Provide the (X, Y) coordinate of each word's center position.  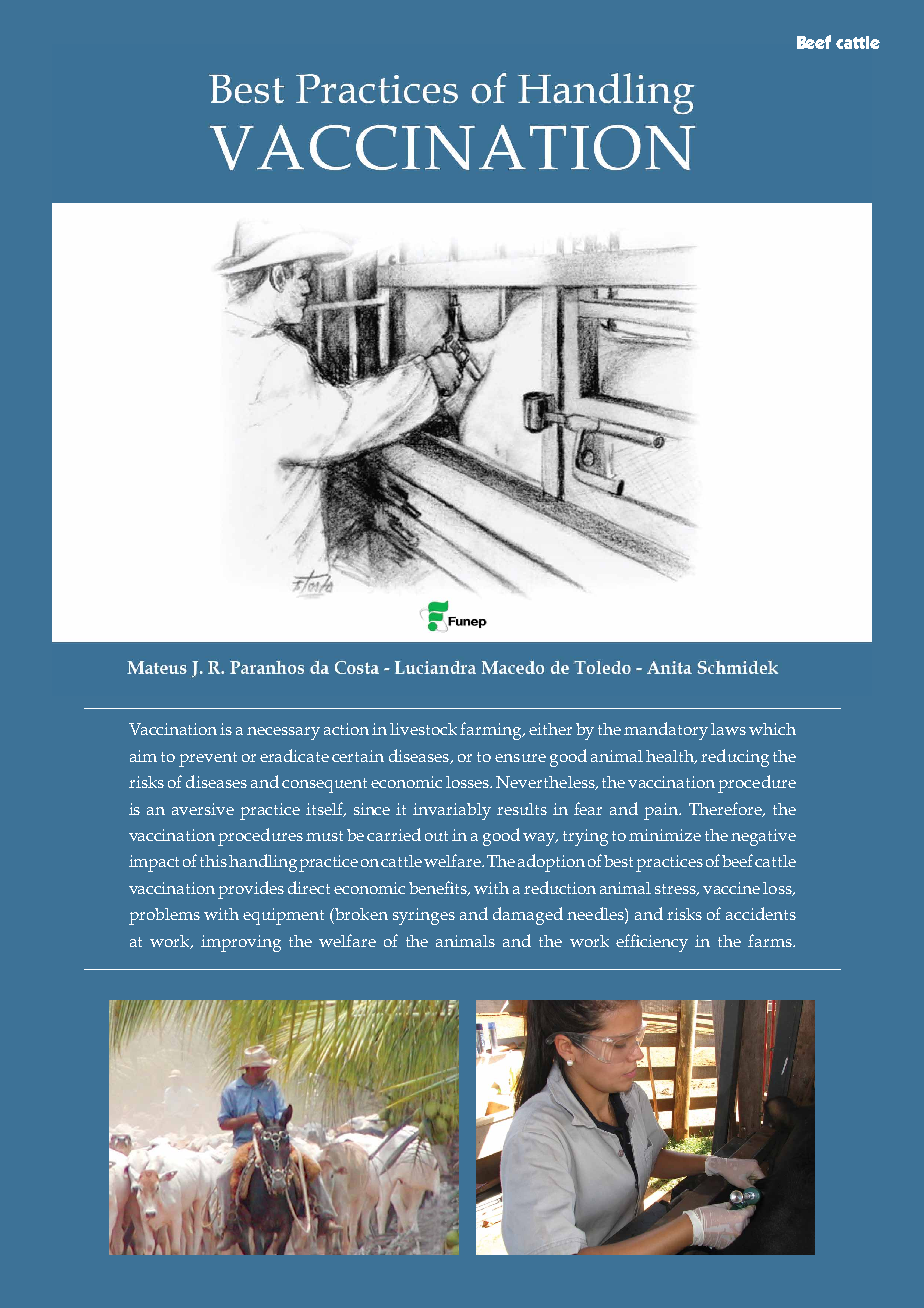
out (436, 836)
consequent (324, 785)
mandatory (666, 731)
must (324, 836)
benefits (439, 888)
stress (677, 890)
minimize (665, 835)
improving (241, 943)
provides (251, 890)
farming (492, 731)
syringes (424, 916)
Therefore (726, 809)
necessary (283, 733)
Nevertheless (546, 783)
